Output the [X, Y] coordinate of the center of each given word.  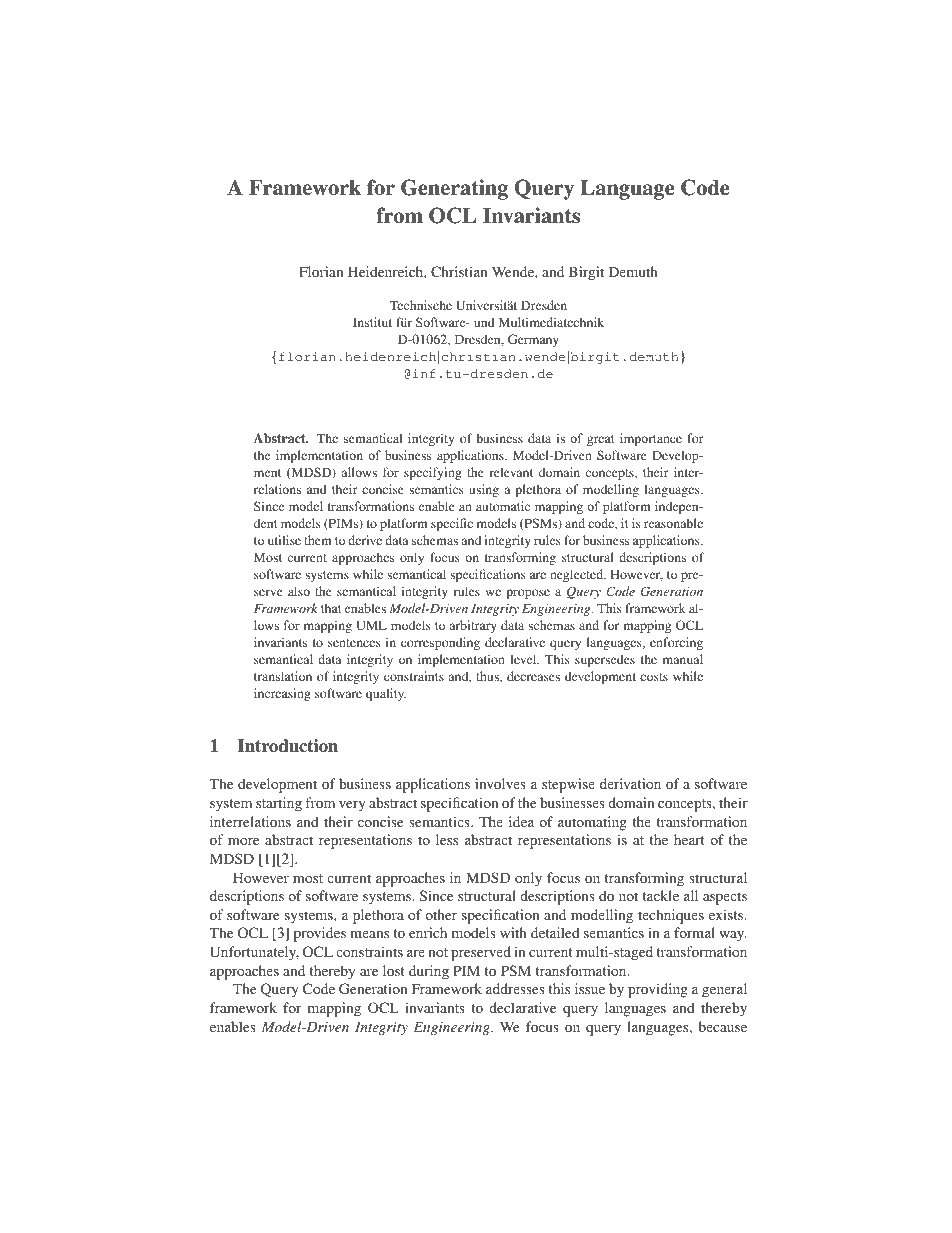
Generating [454, 189]
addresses [515, 988]
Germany [533, 340]
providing [658, 990]
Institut [372, 322]
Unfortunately [254, 953]
